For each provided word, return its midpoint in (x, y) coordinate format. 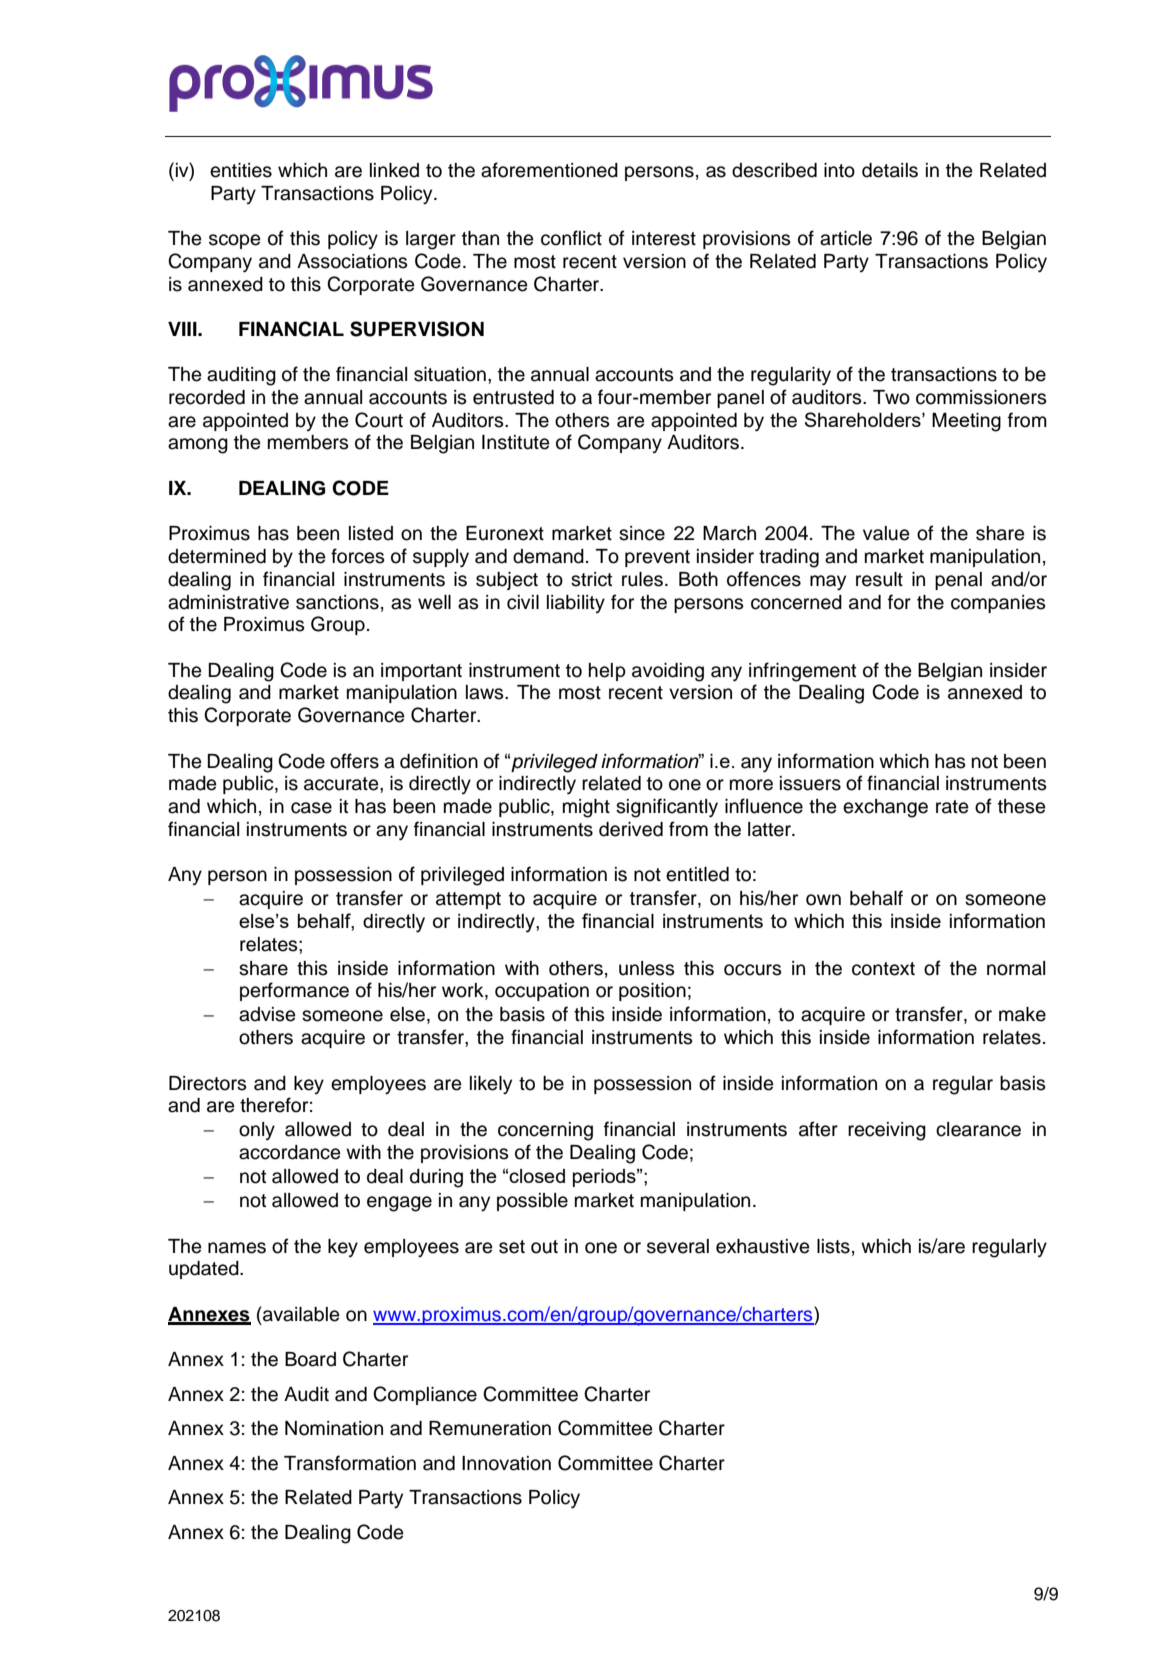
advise (267, 1014)
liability (576, 604)
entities (241, 170)
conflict (571, 238)
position (652, 992)
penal (958, 581)
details (890, 170)
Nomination (334, 1428)
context (883, 969)
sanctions (337, 602)
